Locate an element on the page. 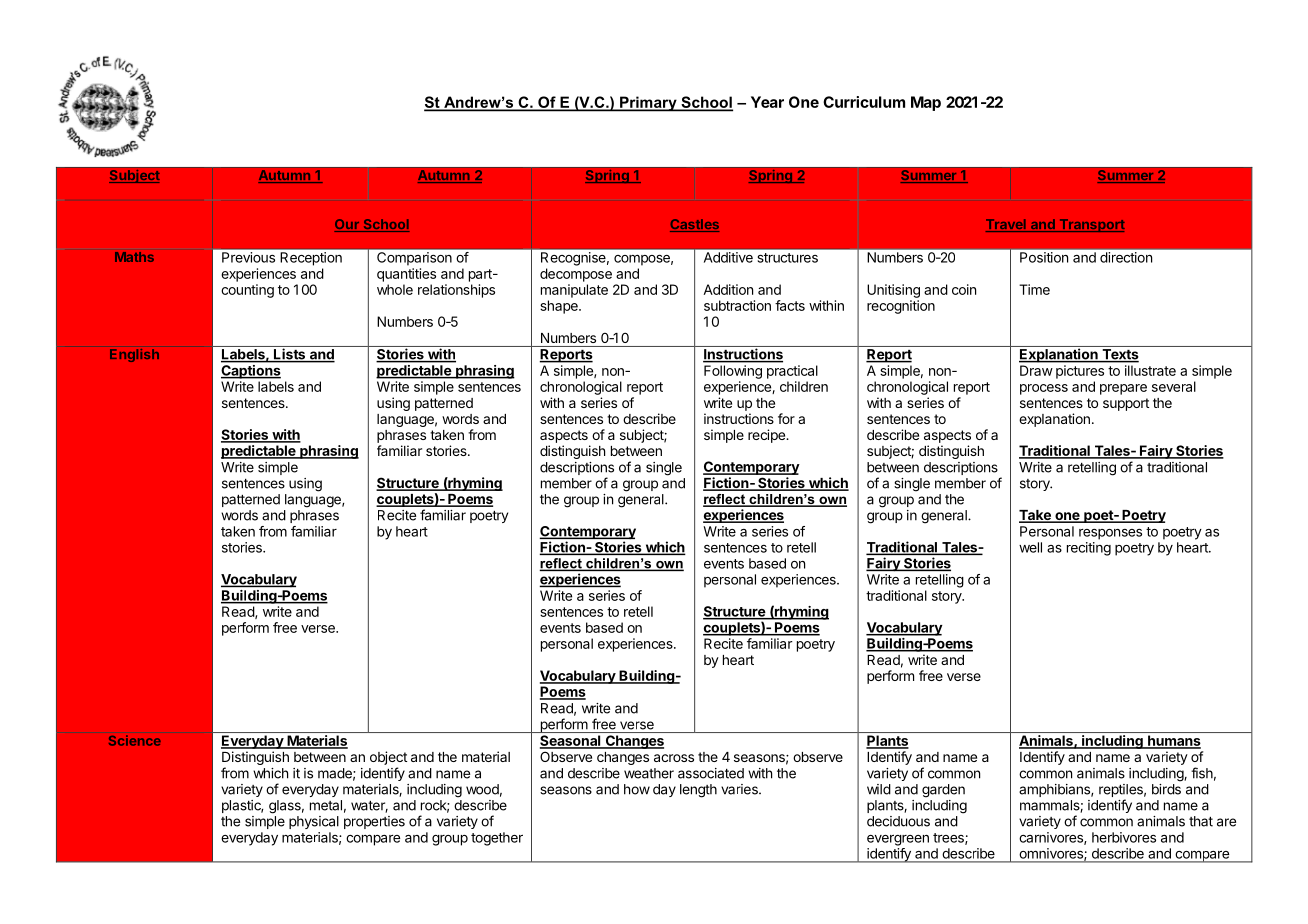 The image size is (1308, 924). Time is located at coordinates (1034, 289).
